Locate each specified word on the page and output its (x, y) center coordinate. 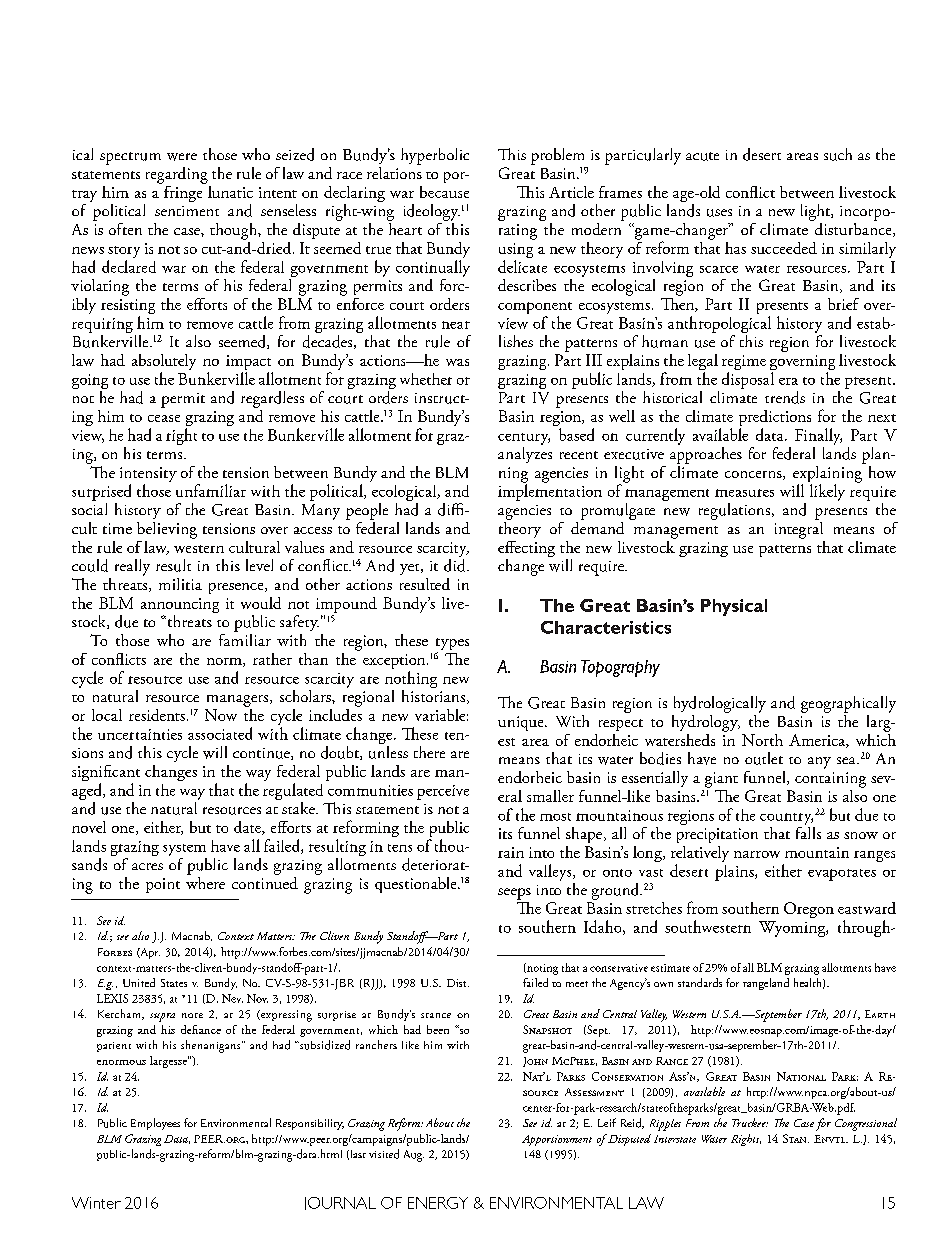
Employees (155, 1124)
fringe (184, 192)
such (838, 154)
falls (808, 831)
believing (167, 530)
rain (511, 852)
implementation (550, 491)
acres (147, 866)
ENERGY (438, 1203)
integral (799, 529)
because (444, 192)
